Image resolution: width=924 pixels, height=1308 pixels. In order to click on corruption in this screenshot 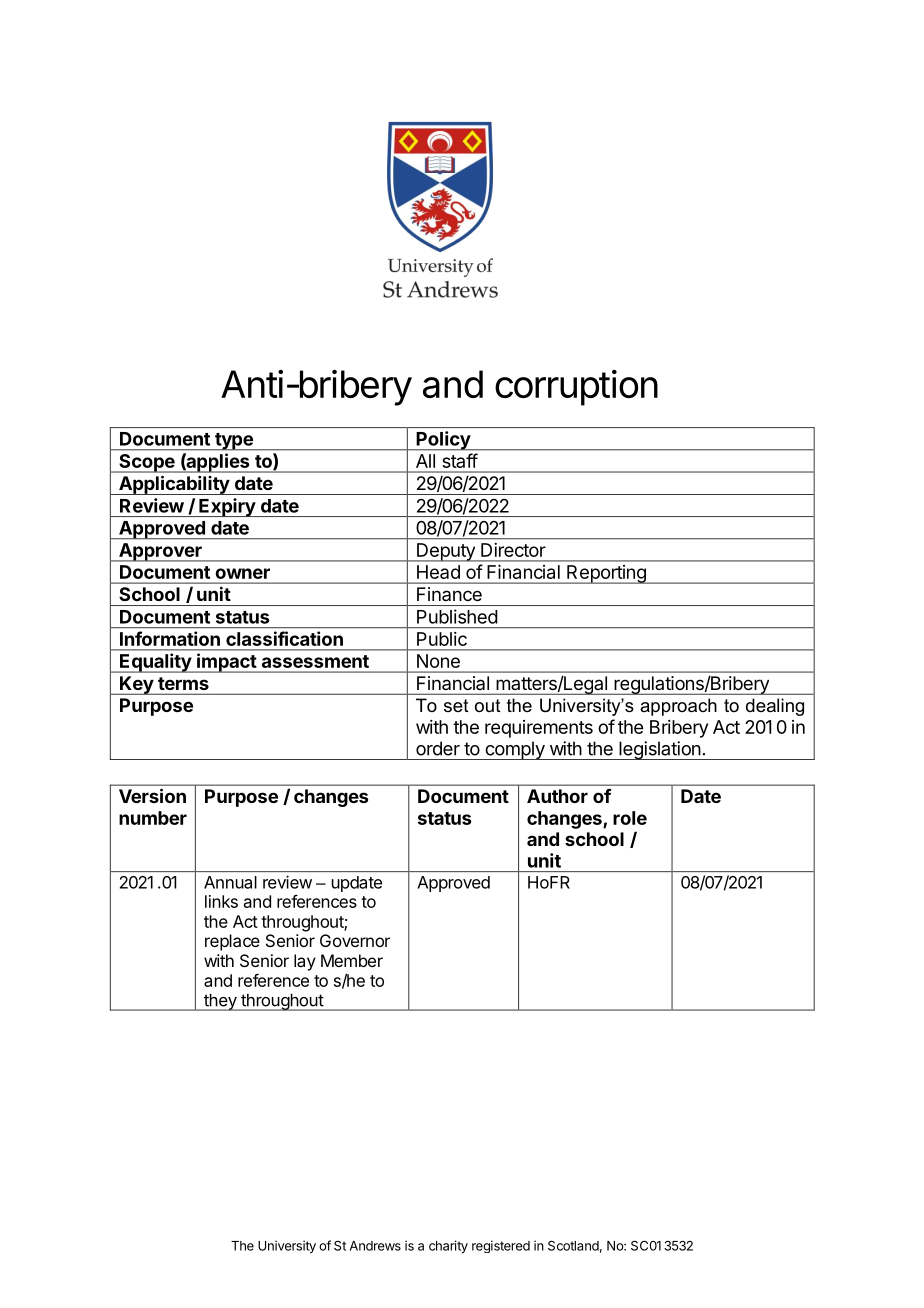, I will do `click(576, 387)`.
